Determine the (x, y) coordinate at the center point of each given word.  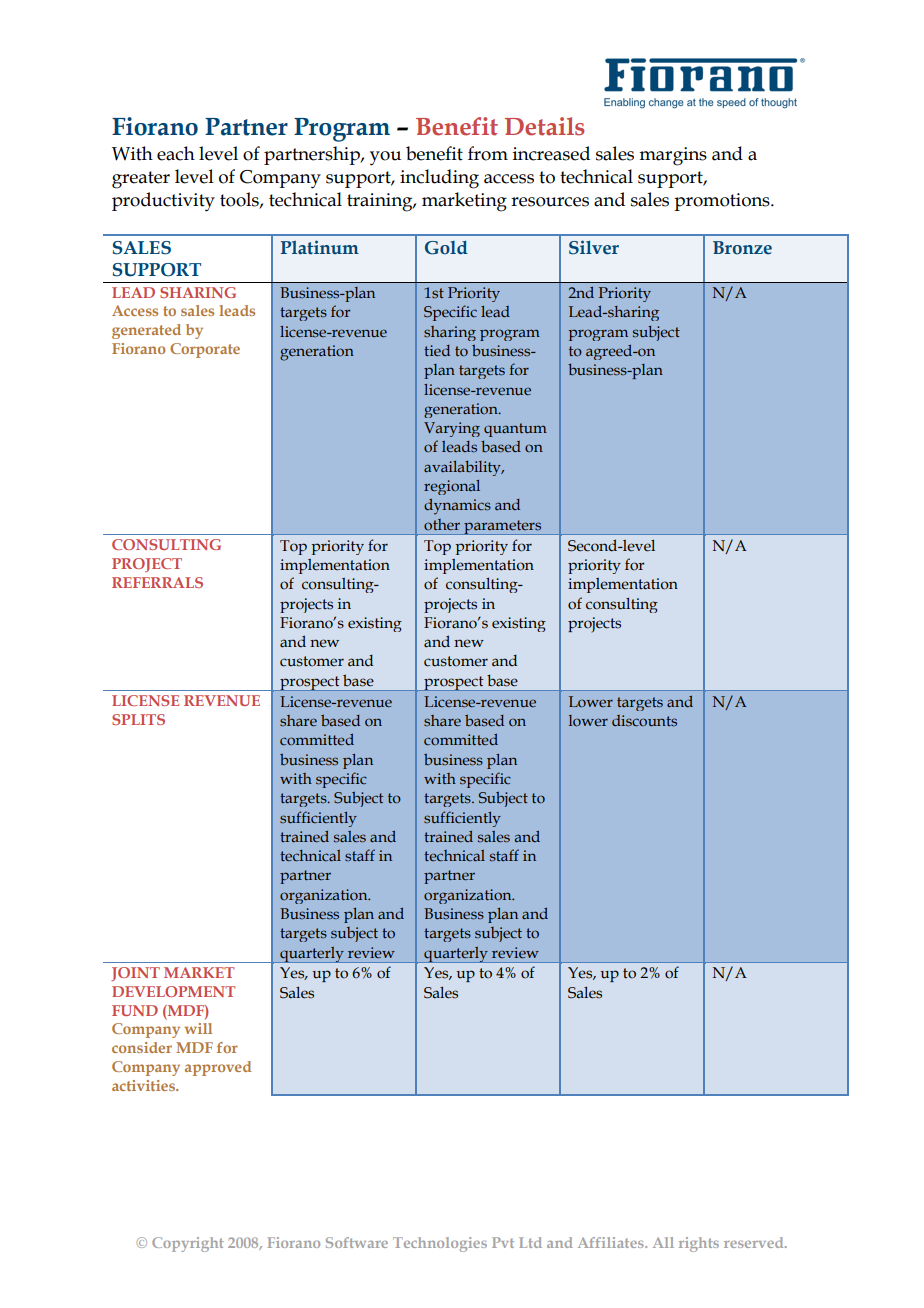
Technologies (440, 1244)
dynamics (457, 507)
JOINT (135, 974)
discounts (644, 721)
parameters (503, 527)
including (439, 179)
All (663, 1242)
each (176, 153)
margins (673, 156)
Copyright (188, 1244)
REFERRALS (157, 582)
